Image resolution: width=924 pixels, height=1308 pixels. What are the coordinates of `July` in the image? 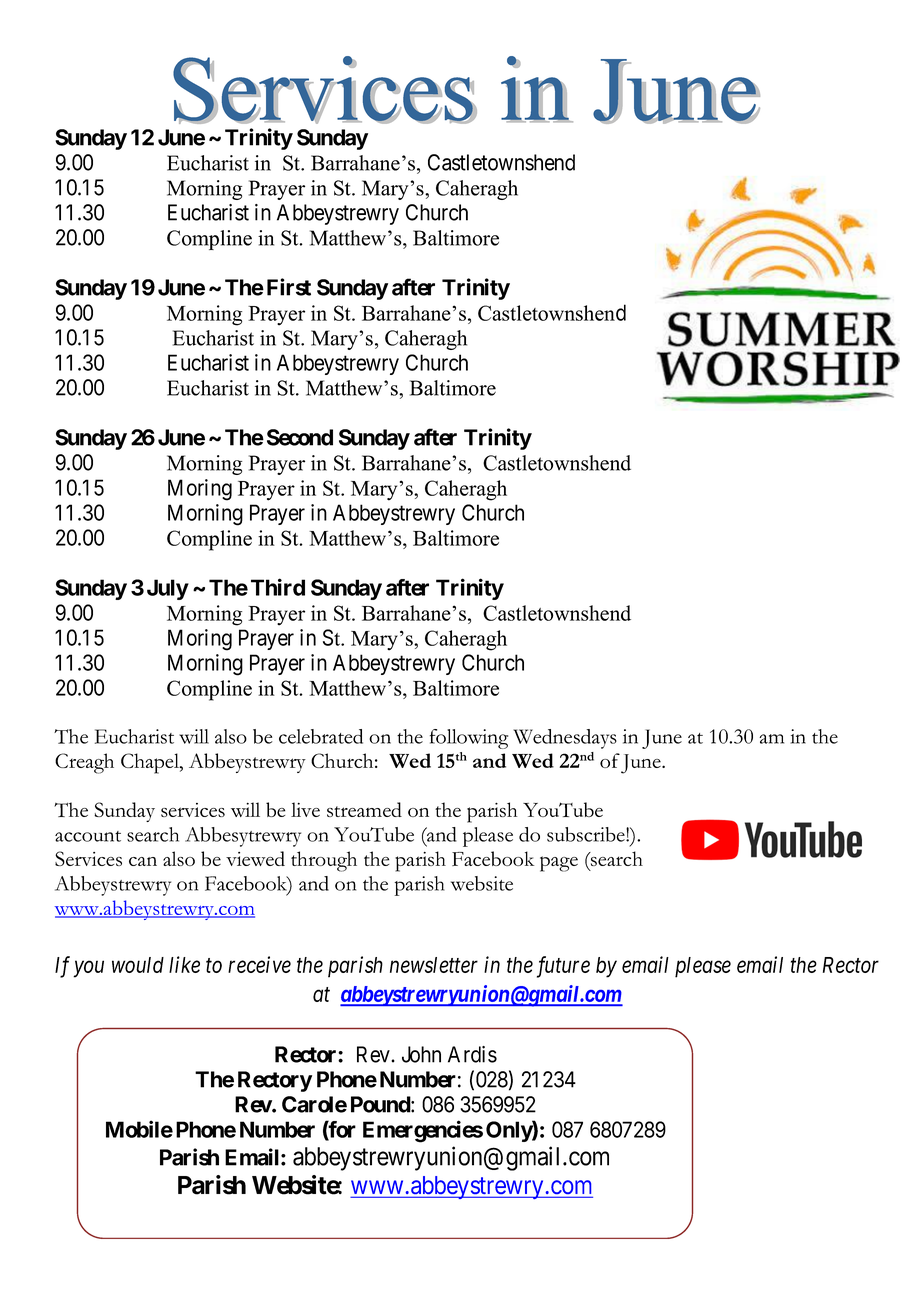 It's located at (168, 589).
